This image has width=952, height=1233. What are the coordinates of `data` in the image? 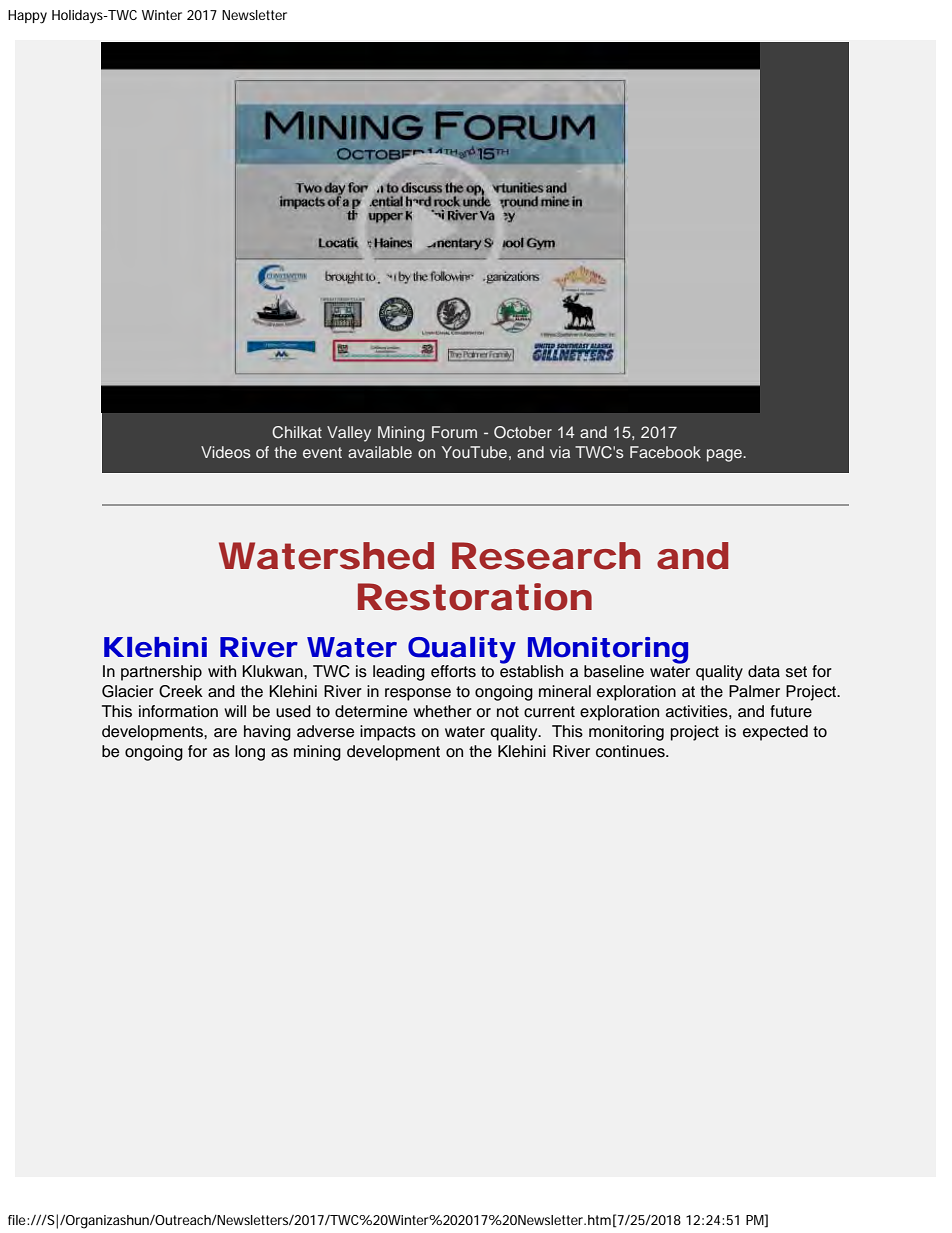 It's located at (764, 671).
